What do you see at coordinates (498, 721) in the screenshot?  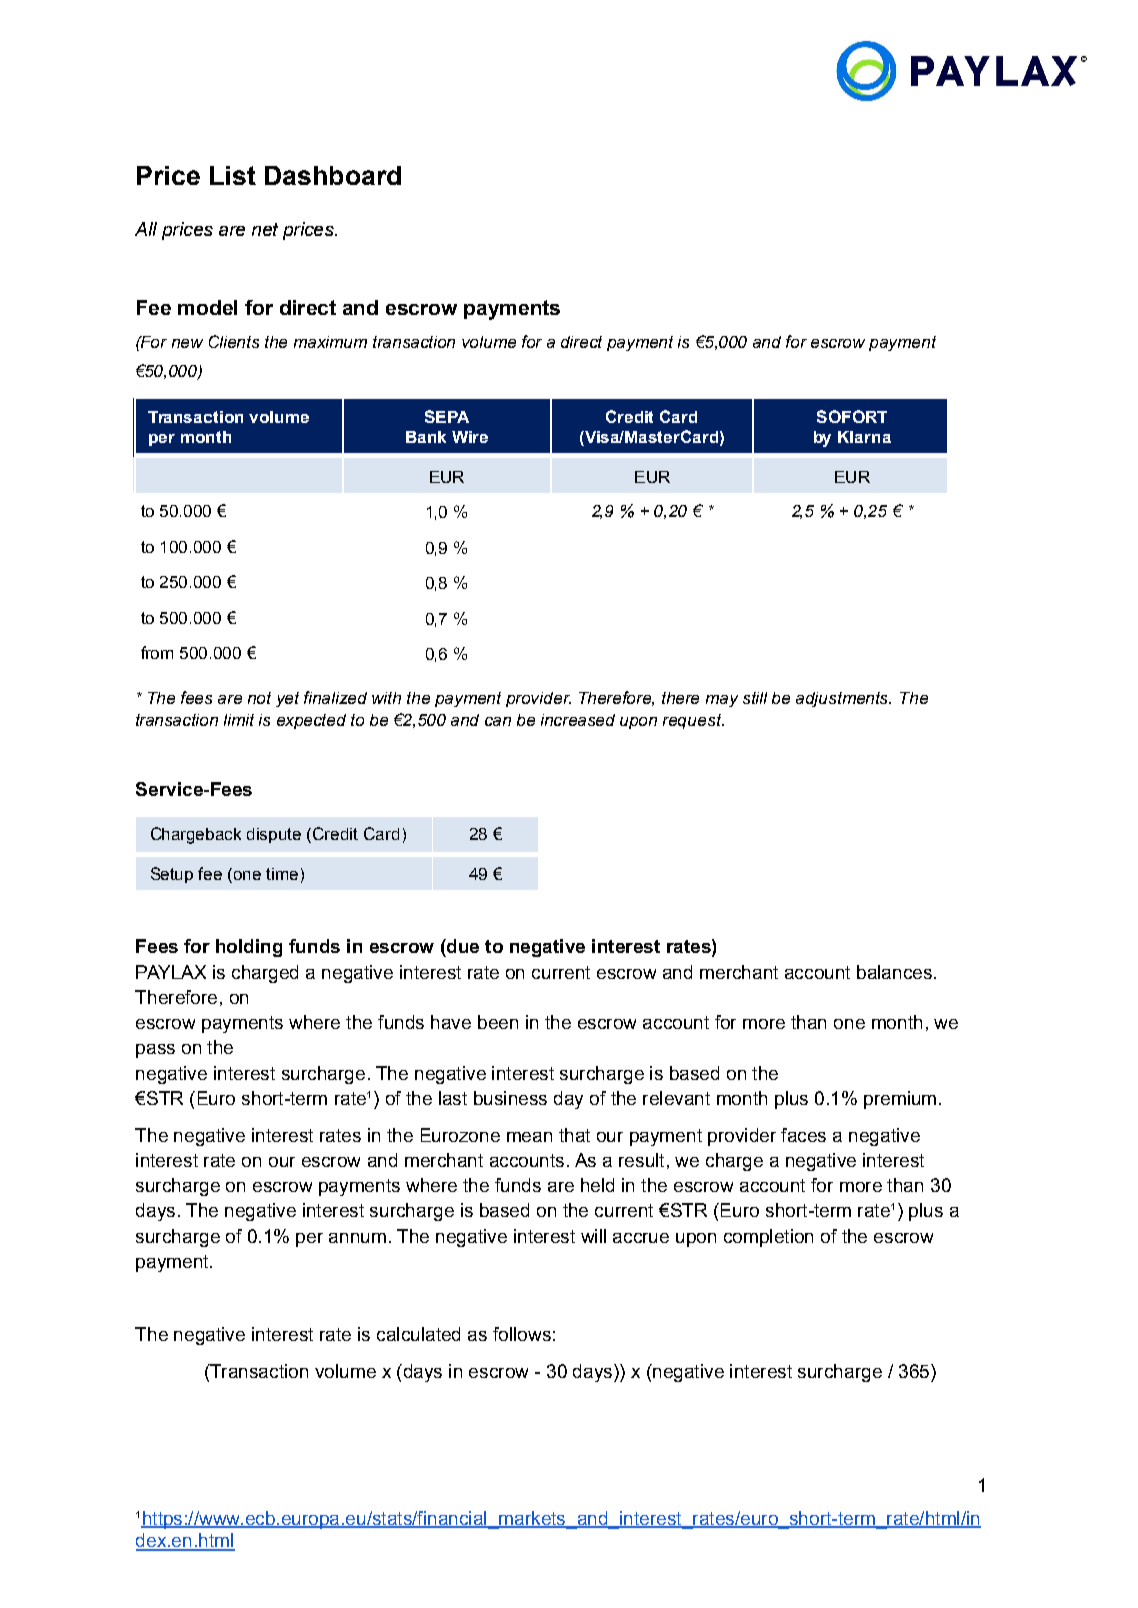 I see `can` at bounding box center [498, 721].
